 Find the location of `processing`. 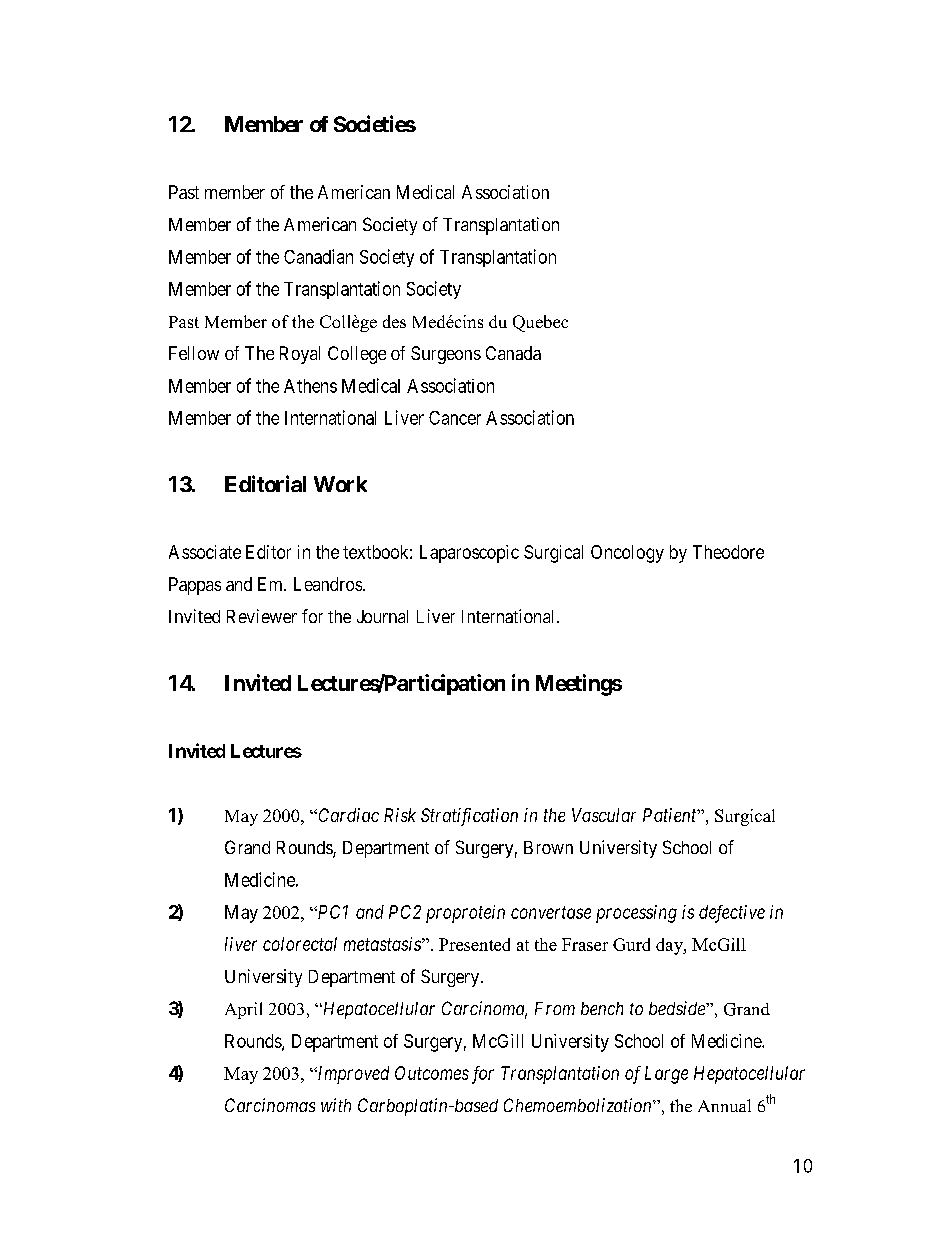

processing is located at coordinates (636, 914).
